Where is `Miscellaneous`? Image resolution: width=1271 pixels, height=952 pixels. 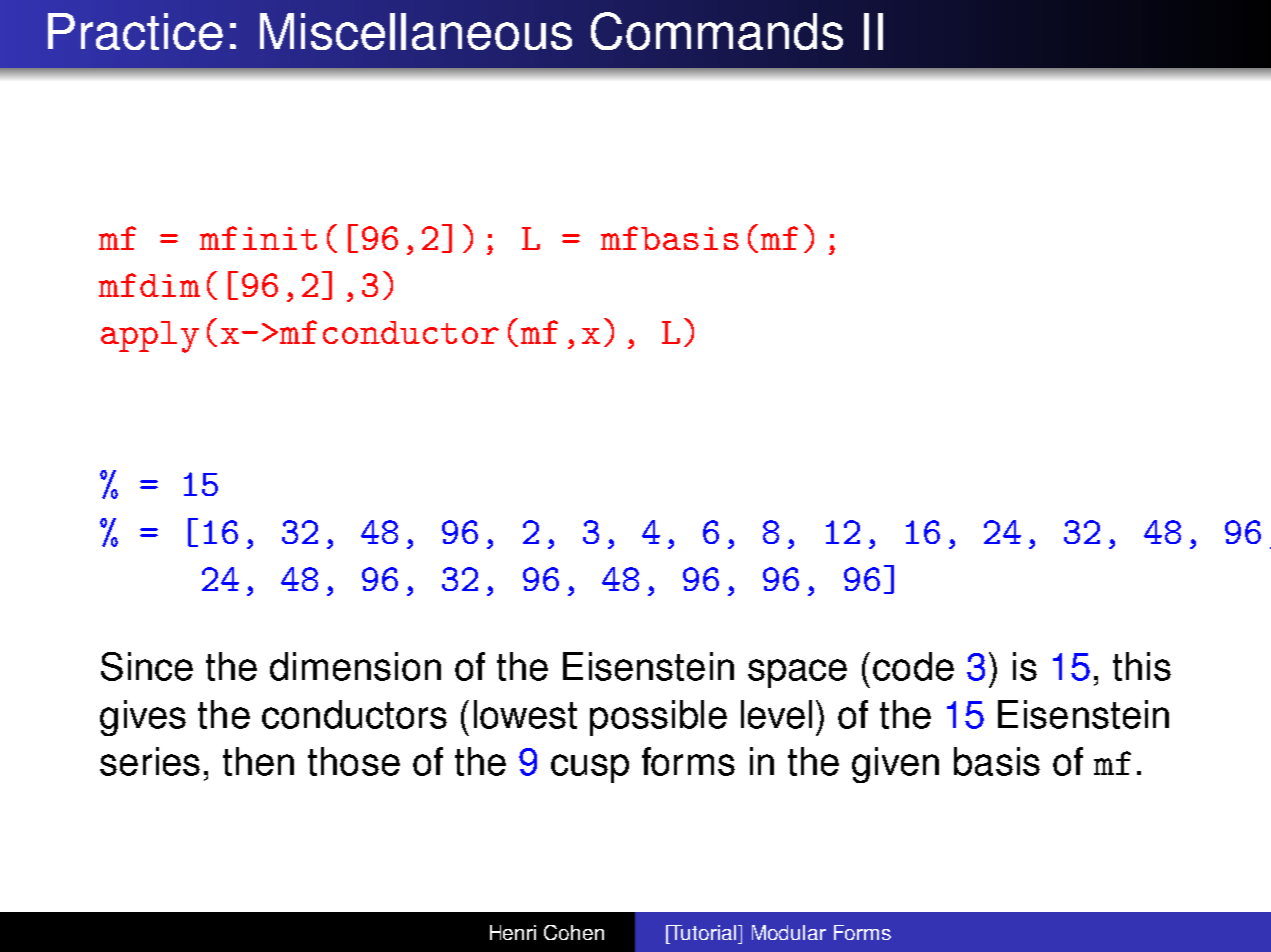
Miscellaneous is located at coordinates (416, 31).
